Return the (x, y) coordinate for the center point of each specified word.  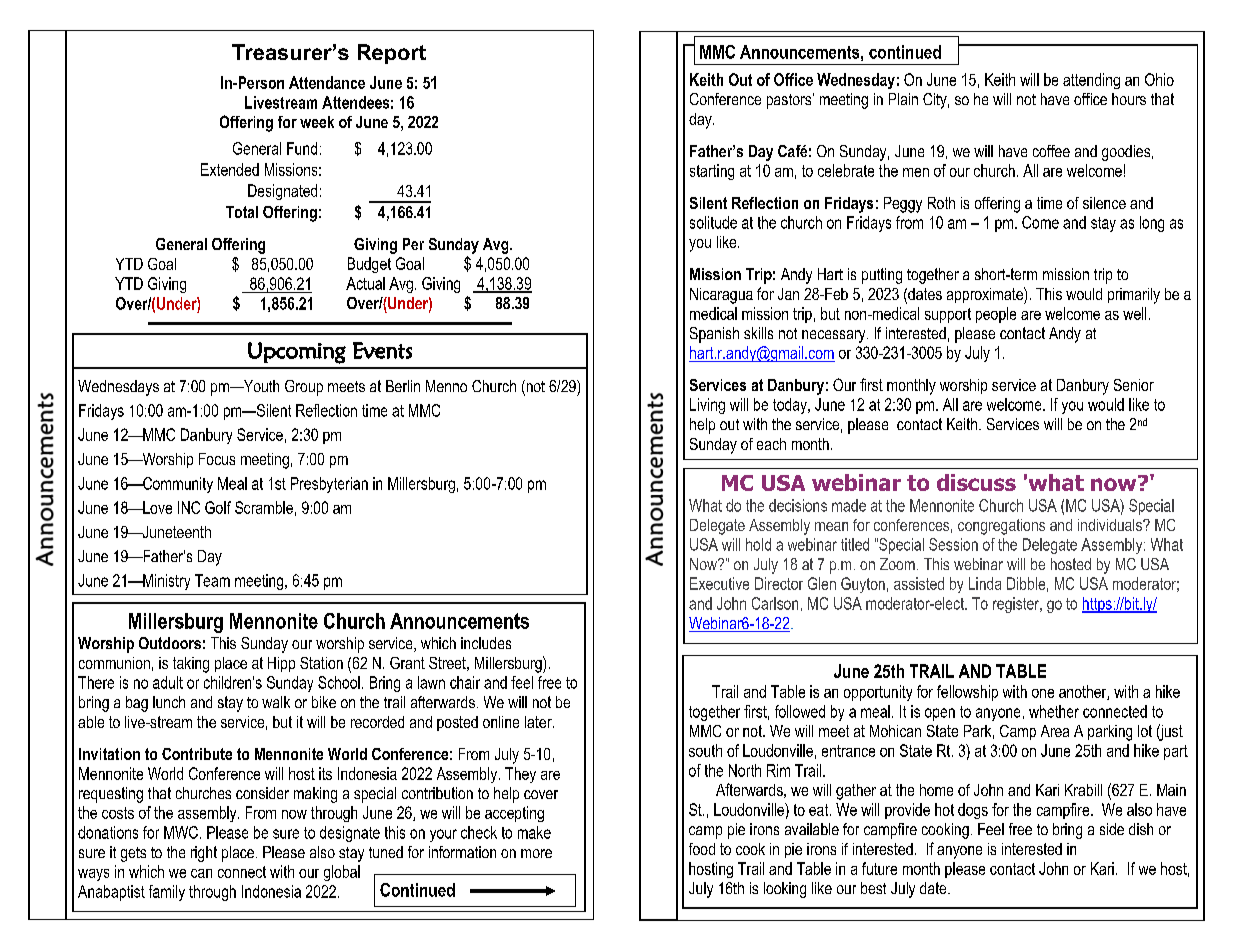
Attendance (327, 82)
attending (1091, 81)
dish (1141, 829)
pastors (790, 101)
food (702, 849)
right (204, 854)
